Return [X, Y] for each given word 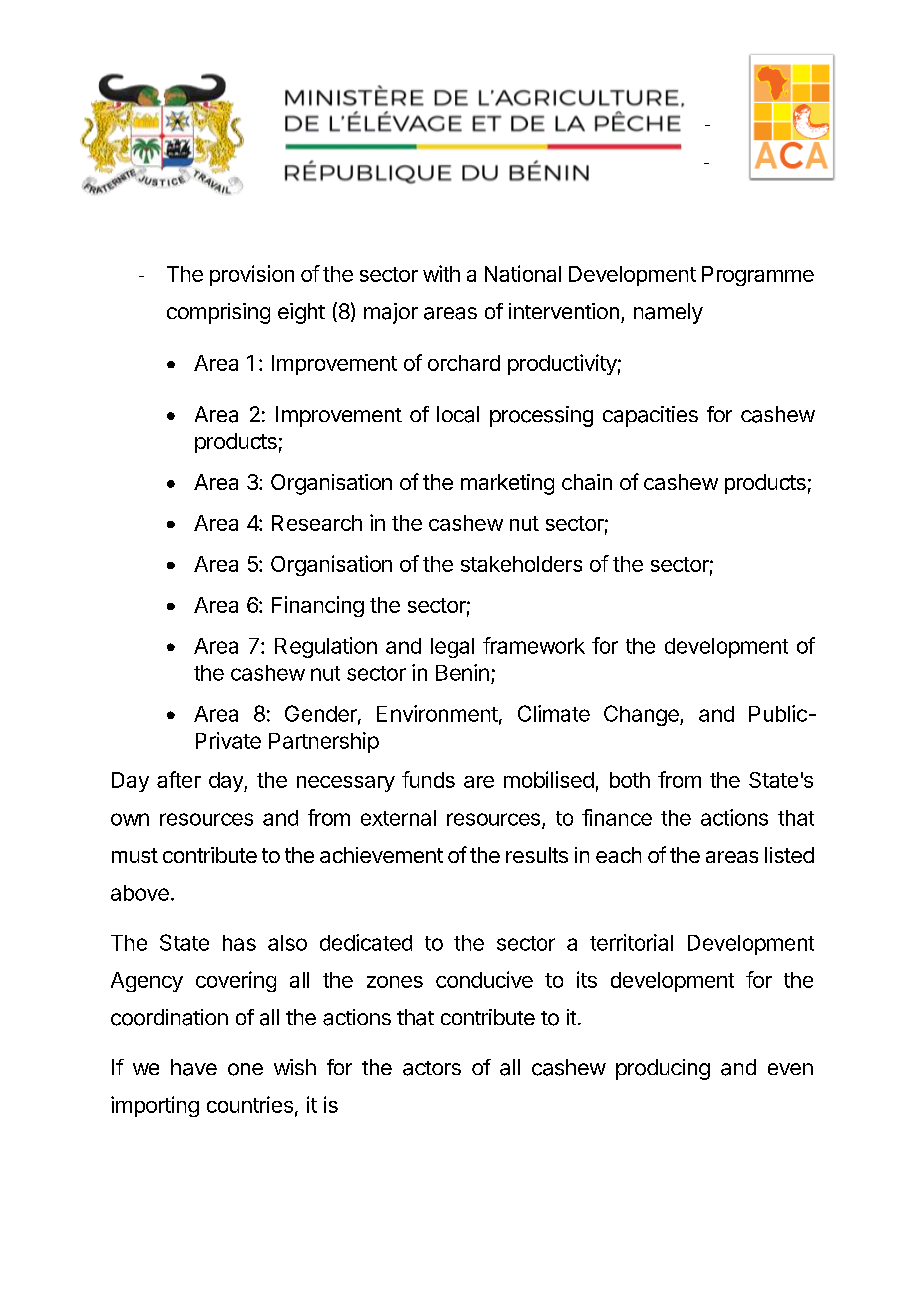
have [194, 1067]
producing [663, 1069]
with [441, 273]
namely [668, 313]
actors [432, 1068]
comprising [218, 313]
